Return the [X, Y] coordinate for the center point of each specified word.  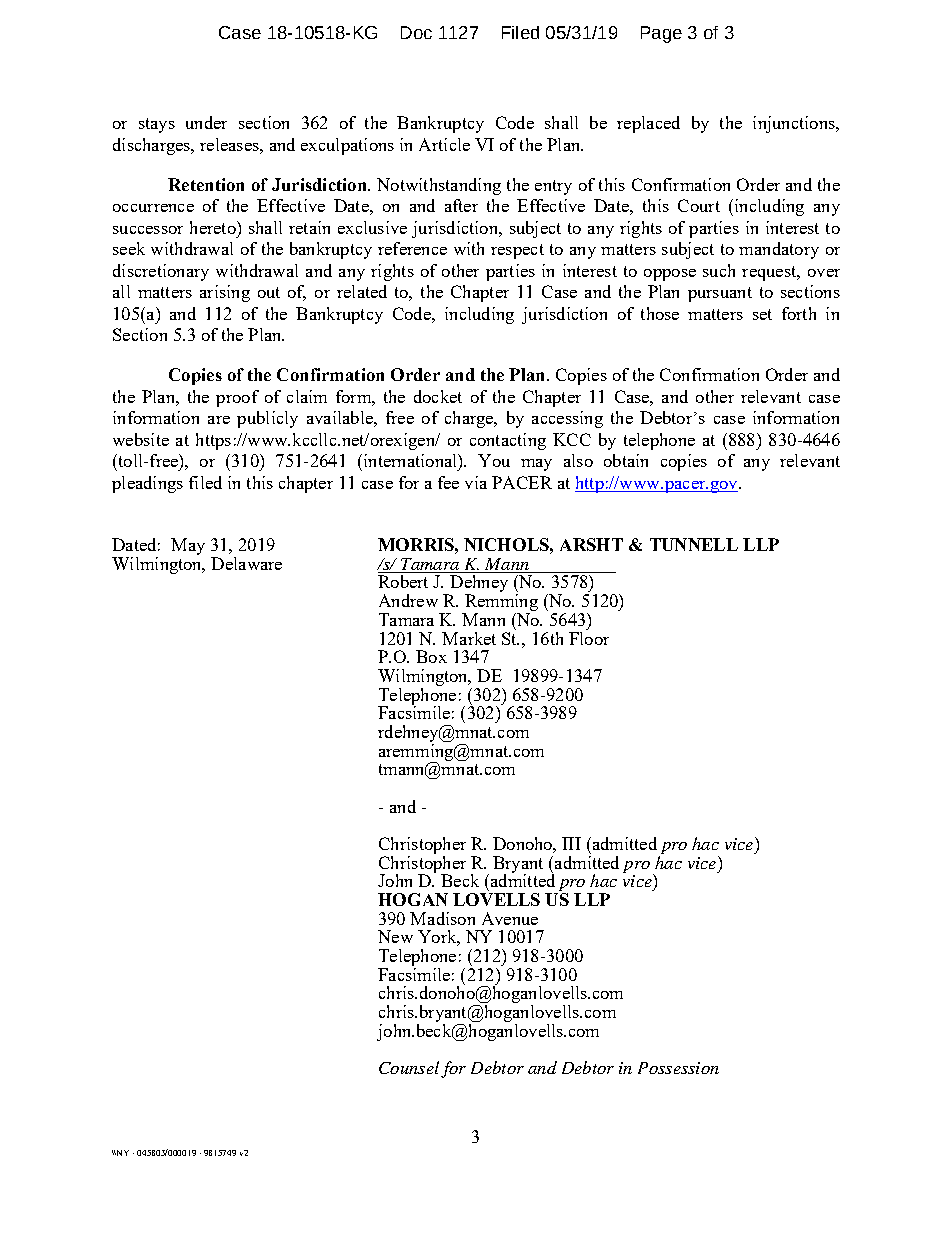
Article [444, 144]
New [395, 936]
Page [661, 34]
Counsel [409, 1067]
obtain [626, 460]
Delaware [246, 563]
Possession [678, 1068]
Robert [403, 581]
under [206, 122]
